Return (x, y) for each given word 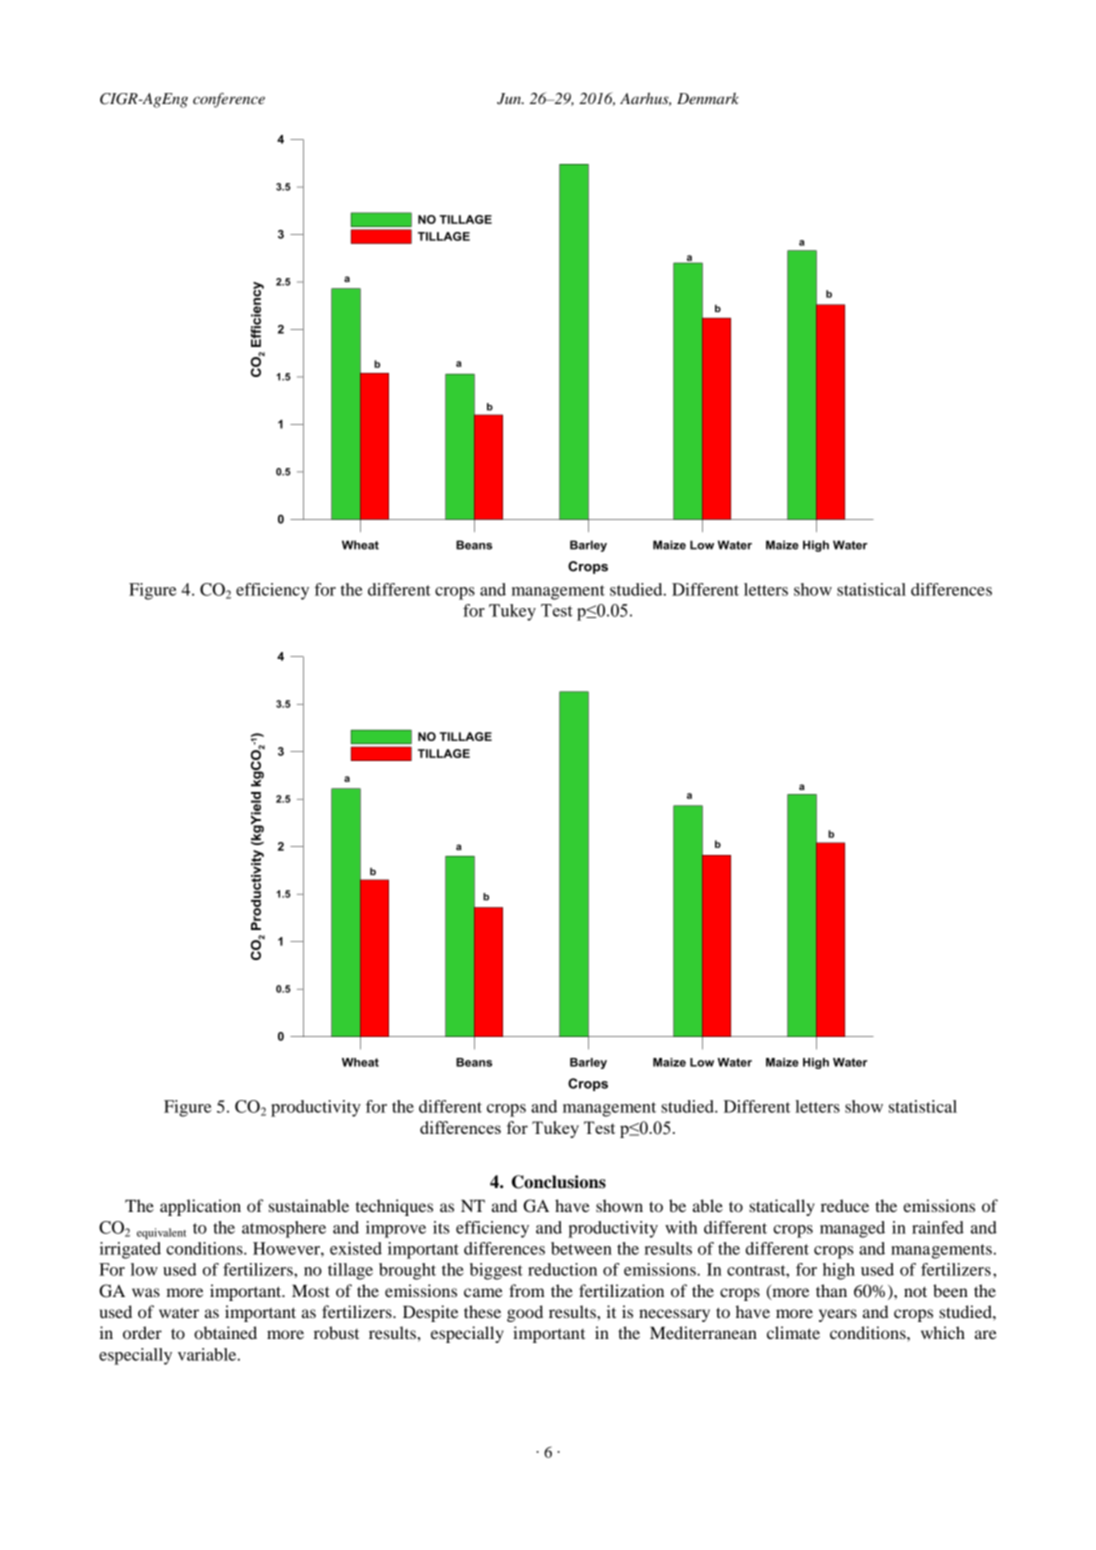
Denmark (708, 98)
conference (229, 100)
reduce (845, 1205)
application (200, 1207)
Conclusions (559, 1182)
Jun (510, 99)
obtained (225, 1332)
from (527, 1290)
